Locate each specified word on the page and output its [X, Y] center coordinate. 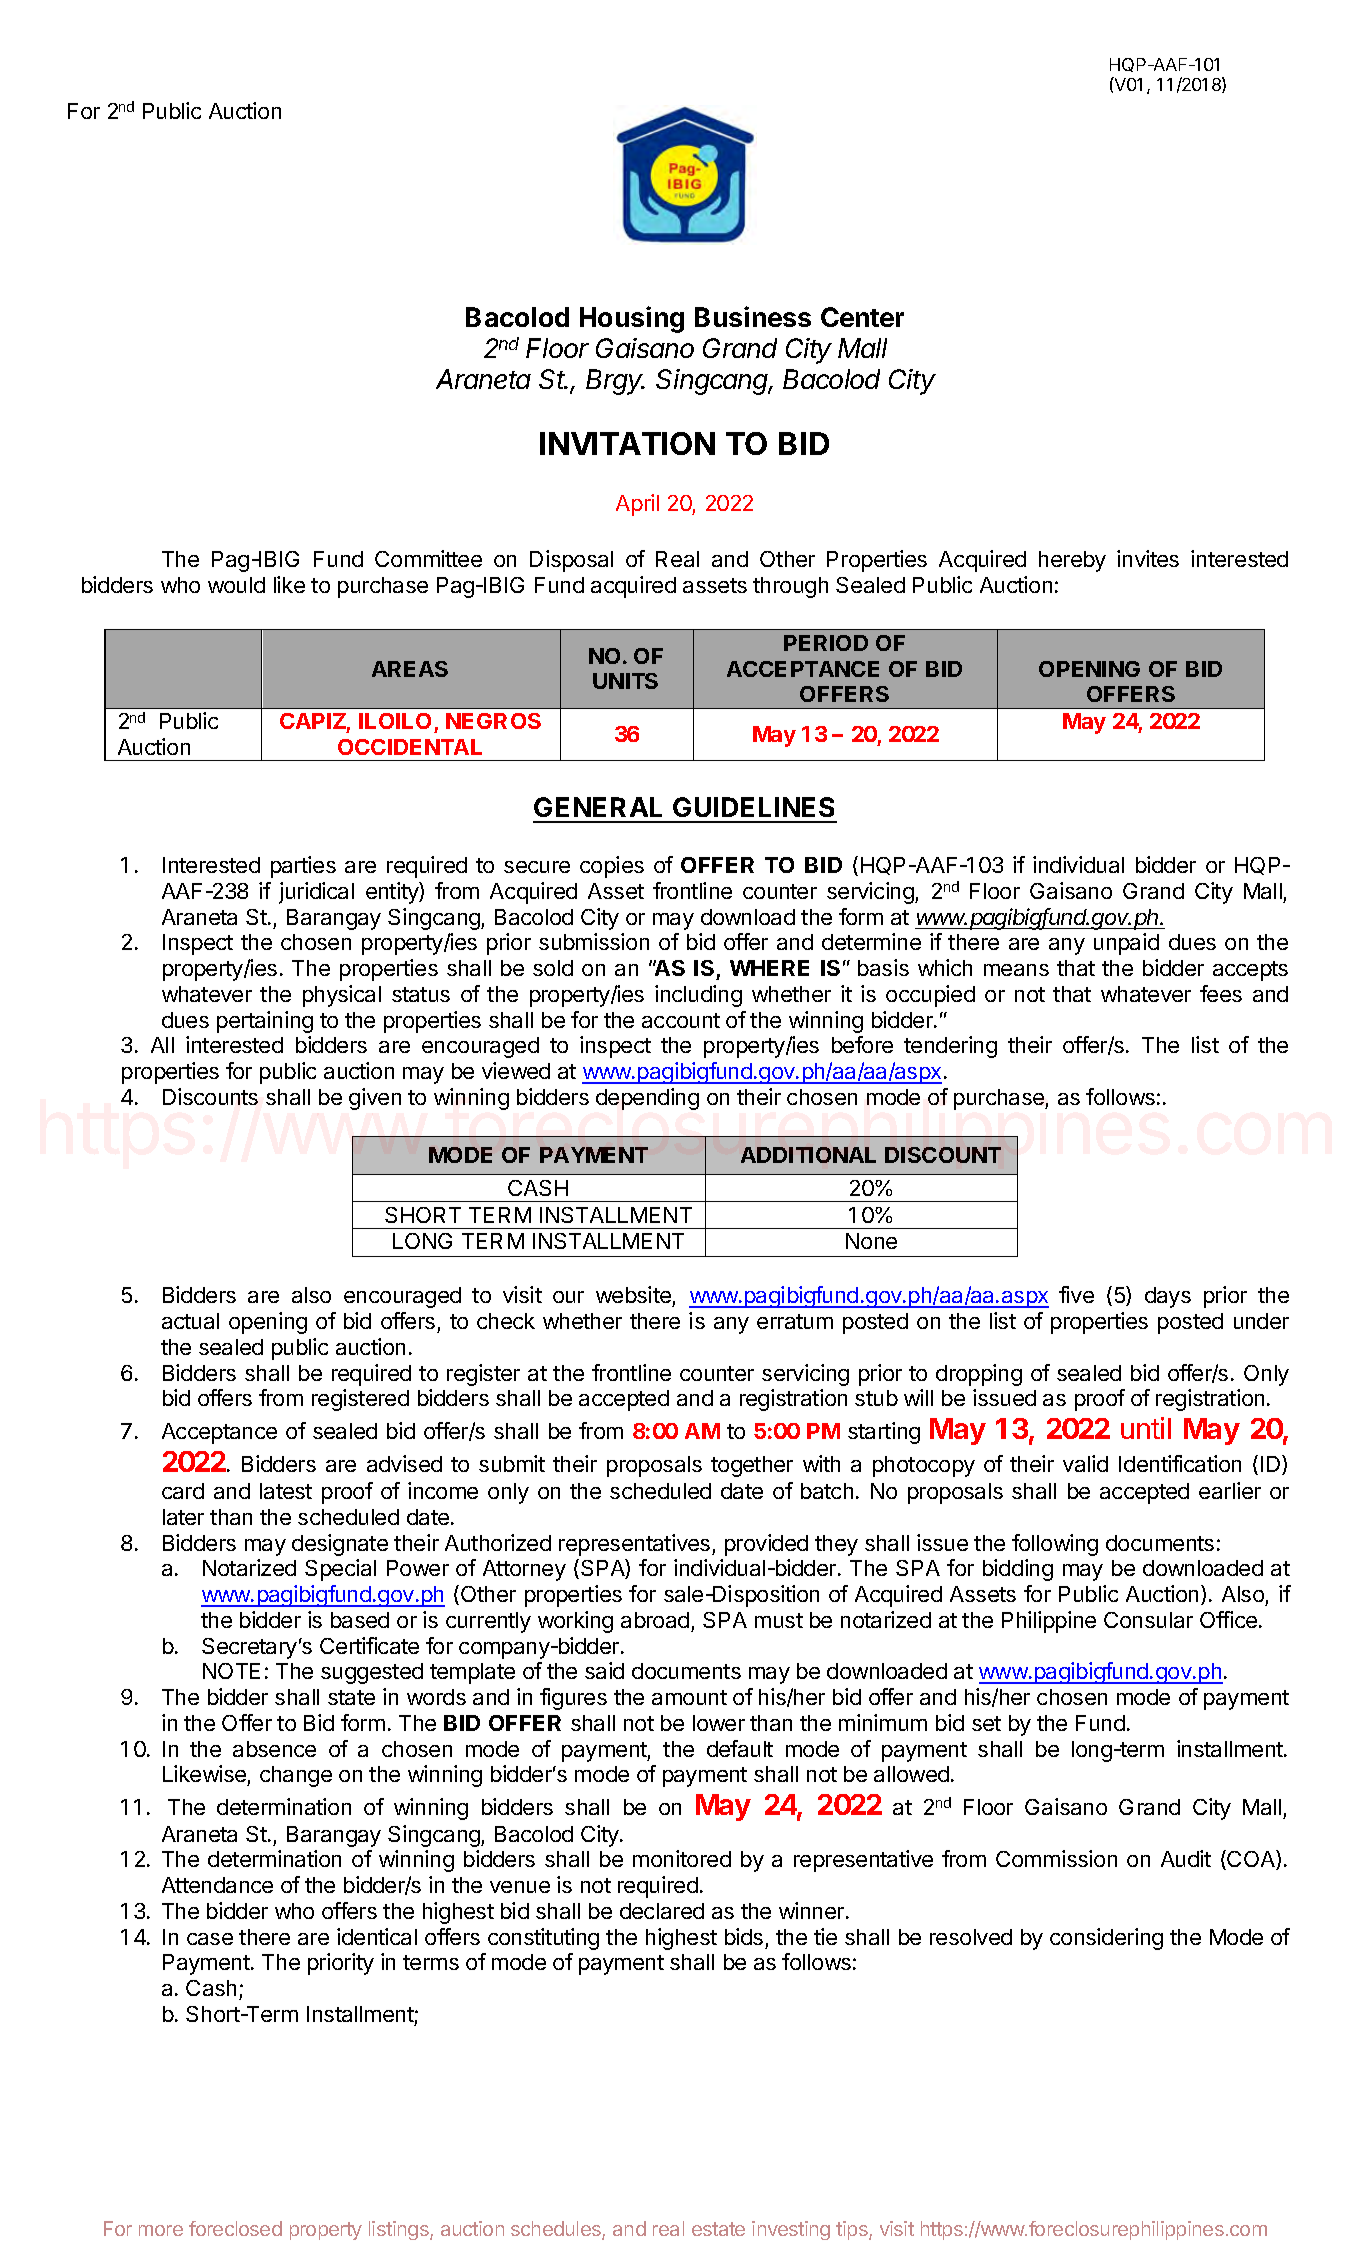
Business [753, 316]
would [236, 585]
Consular [1148, 1620]
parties [303, 867]
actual [190, 1321]
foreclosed [235, 2228]
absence [274, 1749]
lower [719, 1723]
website [634, 1296]
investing [791, 2230]
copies [612, 867]
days [1168, 1297]
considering [1106, 1939]
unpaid [1126, 944]
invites [1148, 558]
